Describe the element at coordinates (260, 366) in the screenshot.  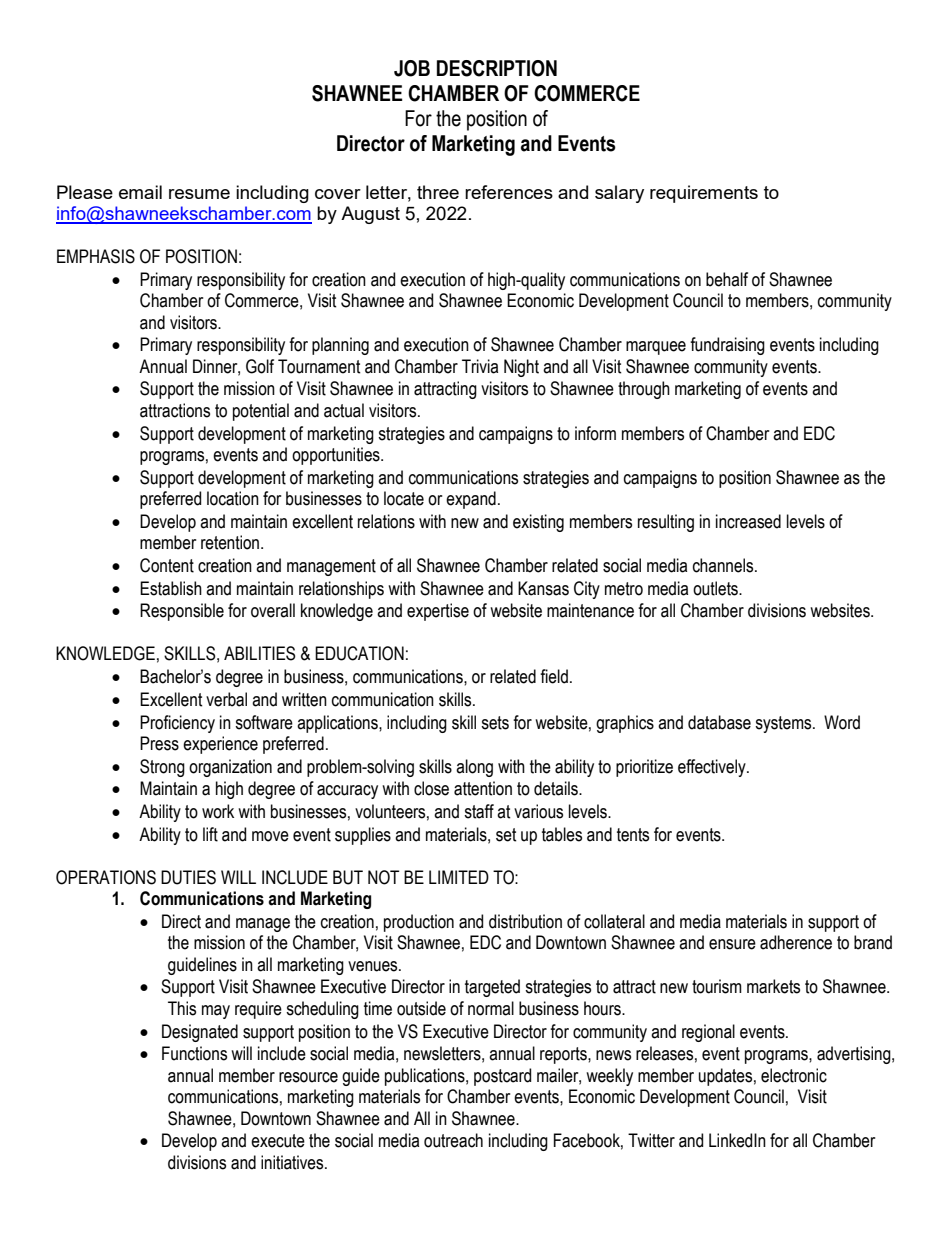
I see `Golf` at that location.
